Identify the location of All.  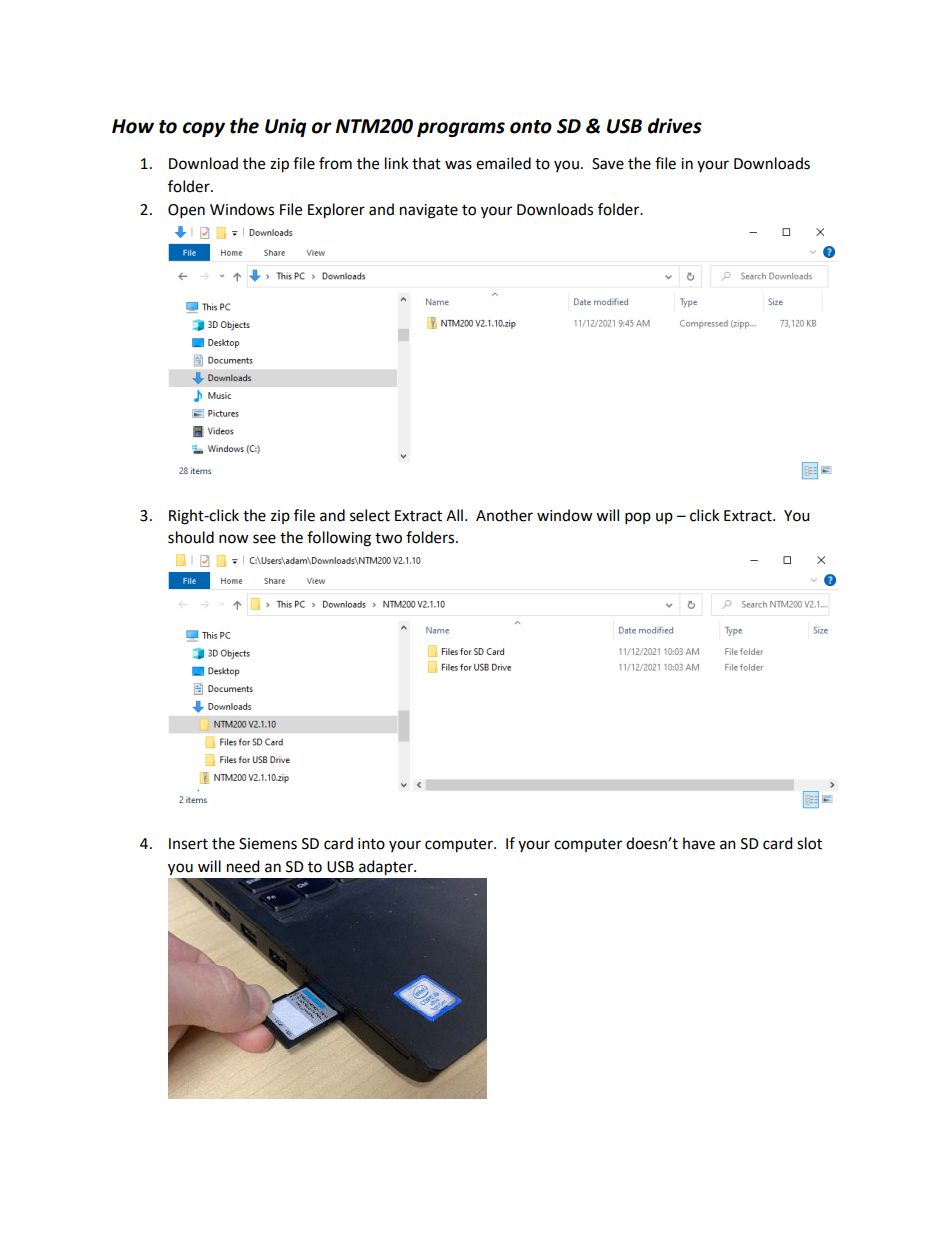
(454, 515).
